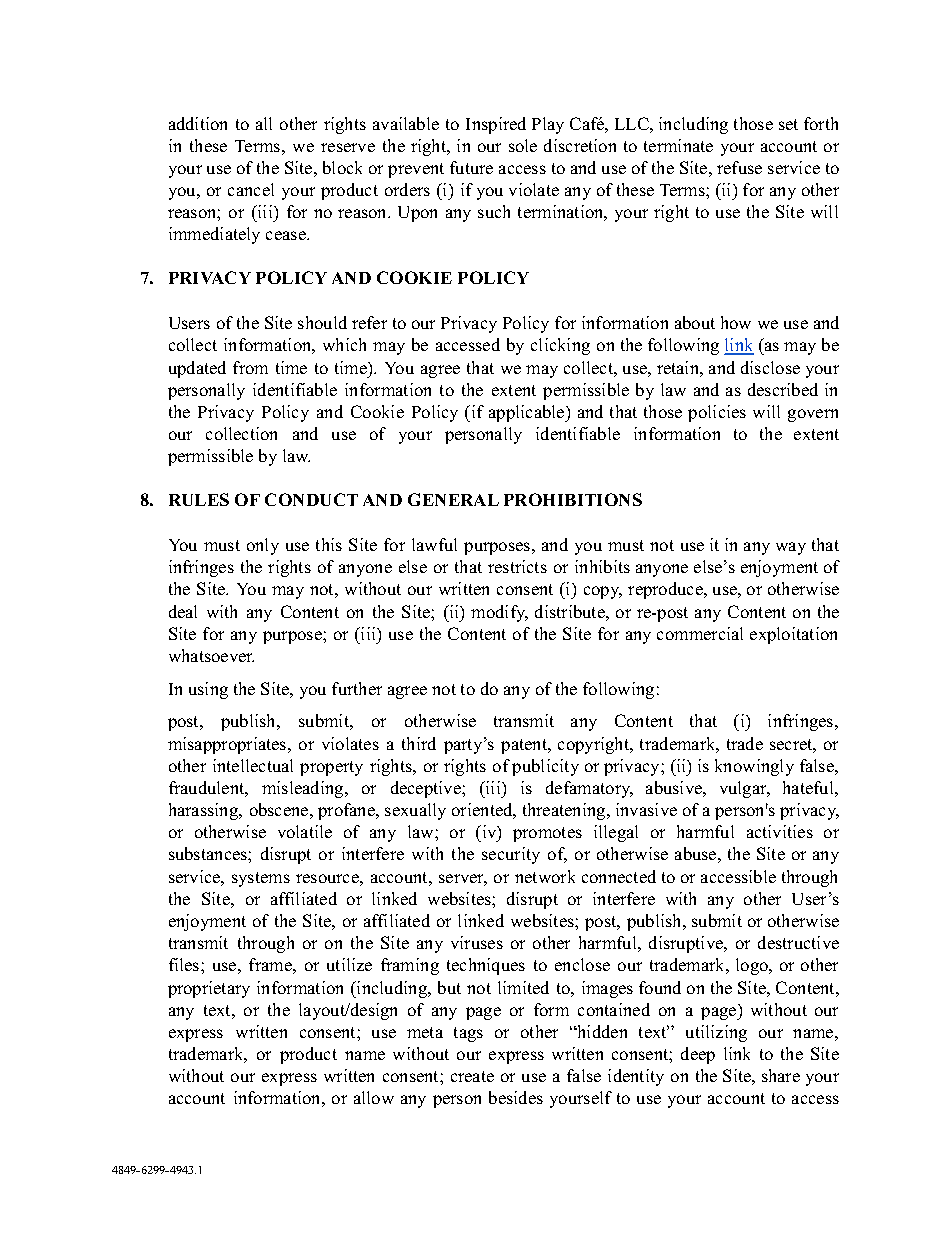 The height and width of the screenshot is (1233, 952). What do you see at coordinates (251, 189) in the screenshot?
I see `cancel` at bounding box center [251, 189].
